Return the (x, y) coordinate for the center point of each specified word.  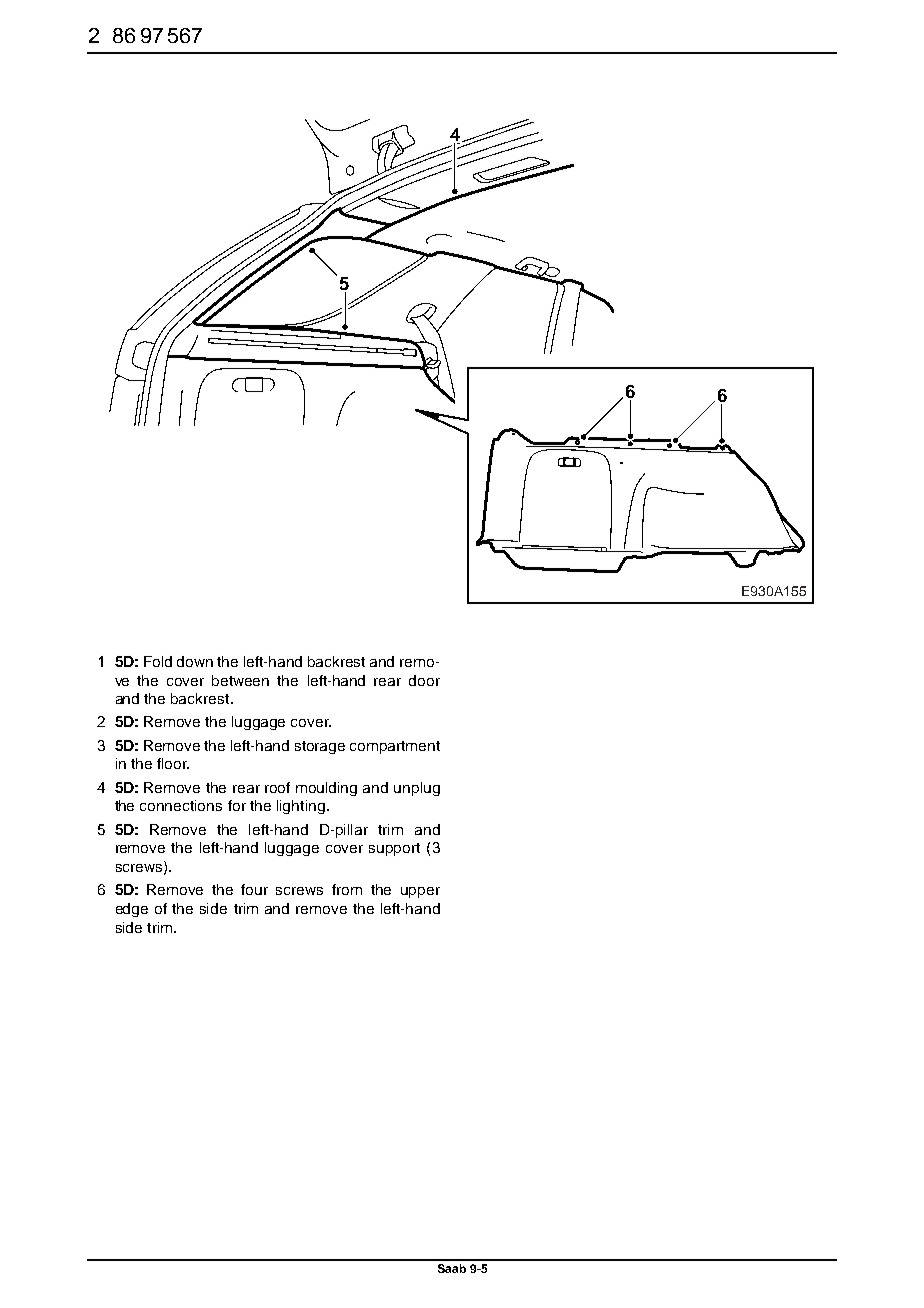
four (254, 889)
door (424, 680)
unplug (417, 789)
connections (181, 805)
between (240, 680)
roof (277, 787)
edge (132, 910)
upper (420, 892)
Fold (158, 661)
